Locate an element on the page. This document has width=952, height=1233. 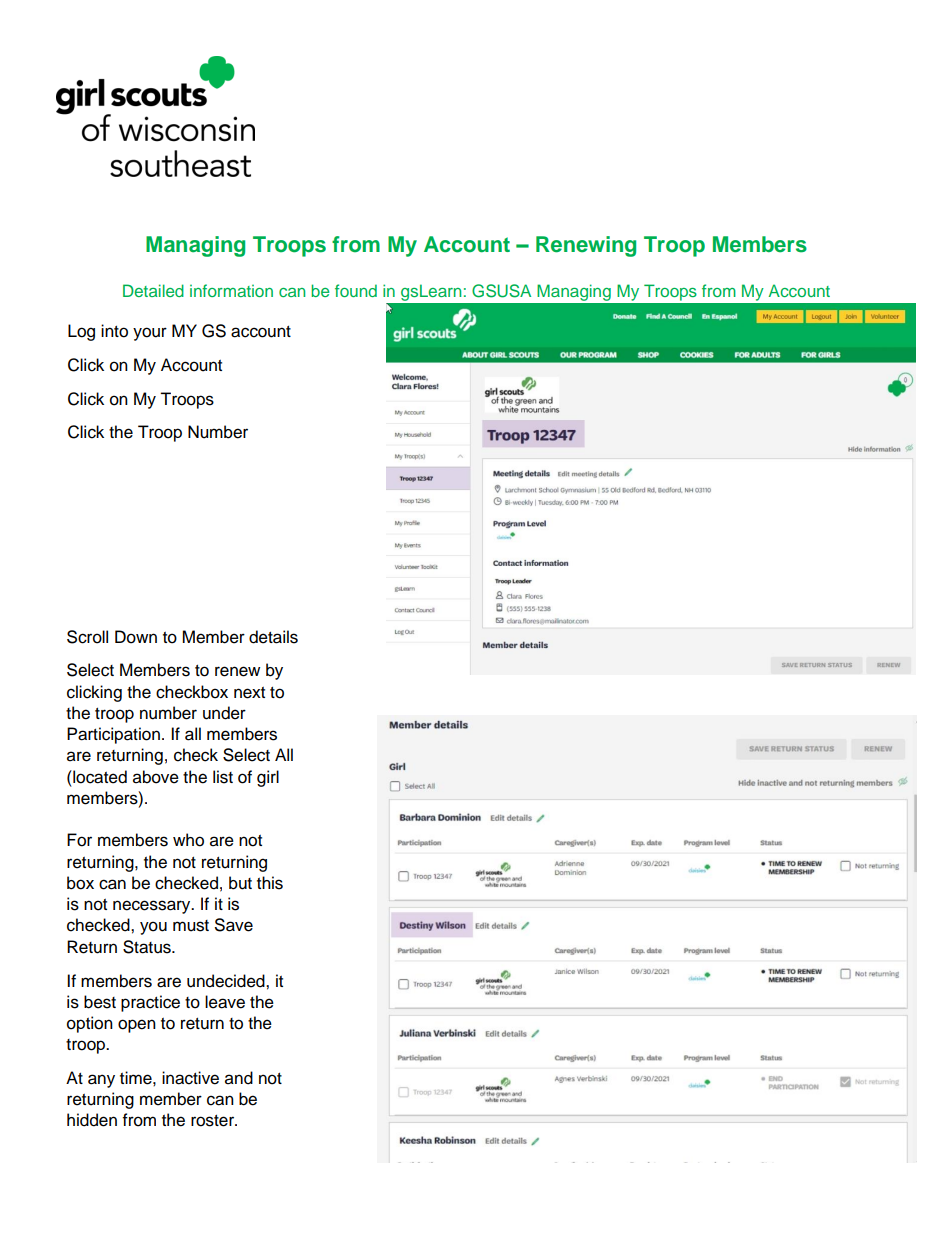
details is located at coordinates (273, 637).
